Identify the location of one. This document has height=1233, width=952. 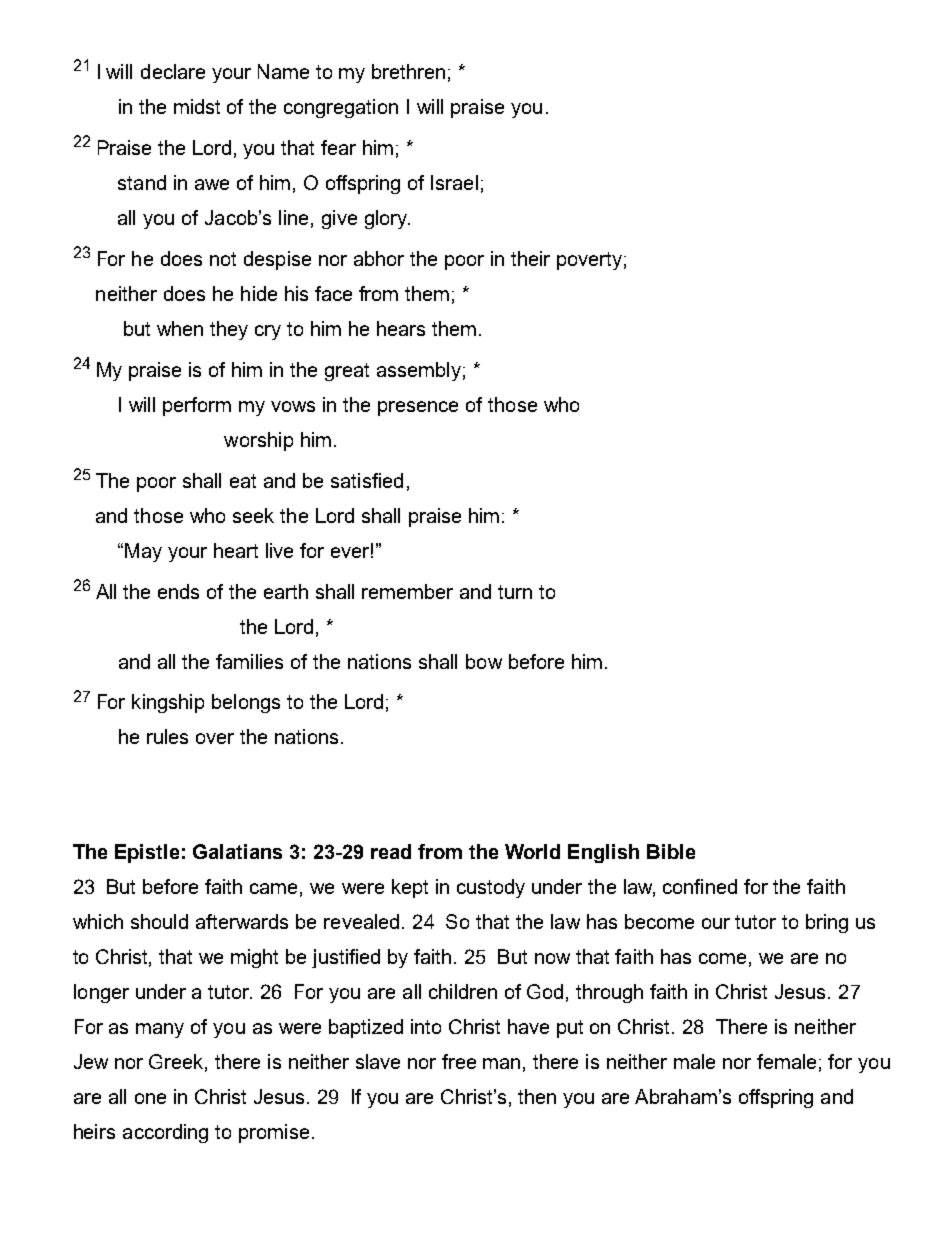
(150, 1098).
